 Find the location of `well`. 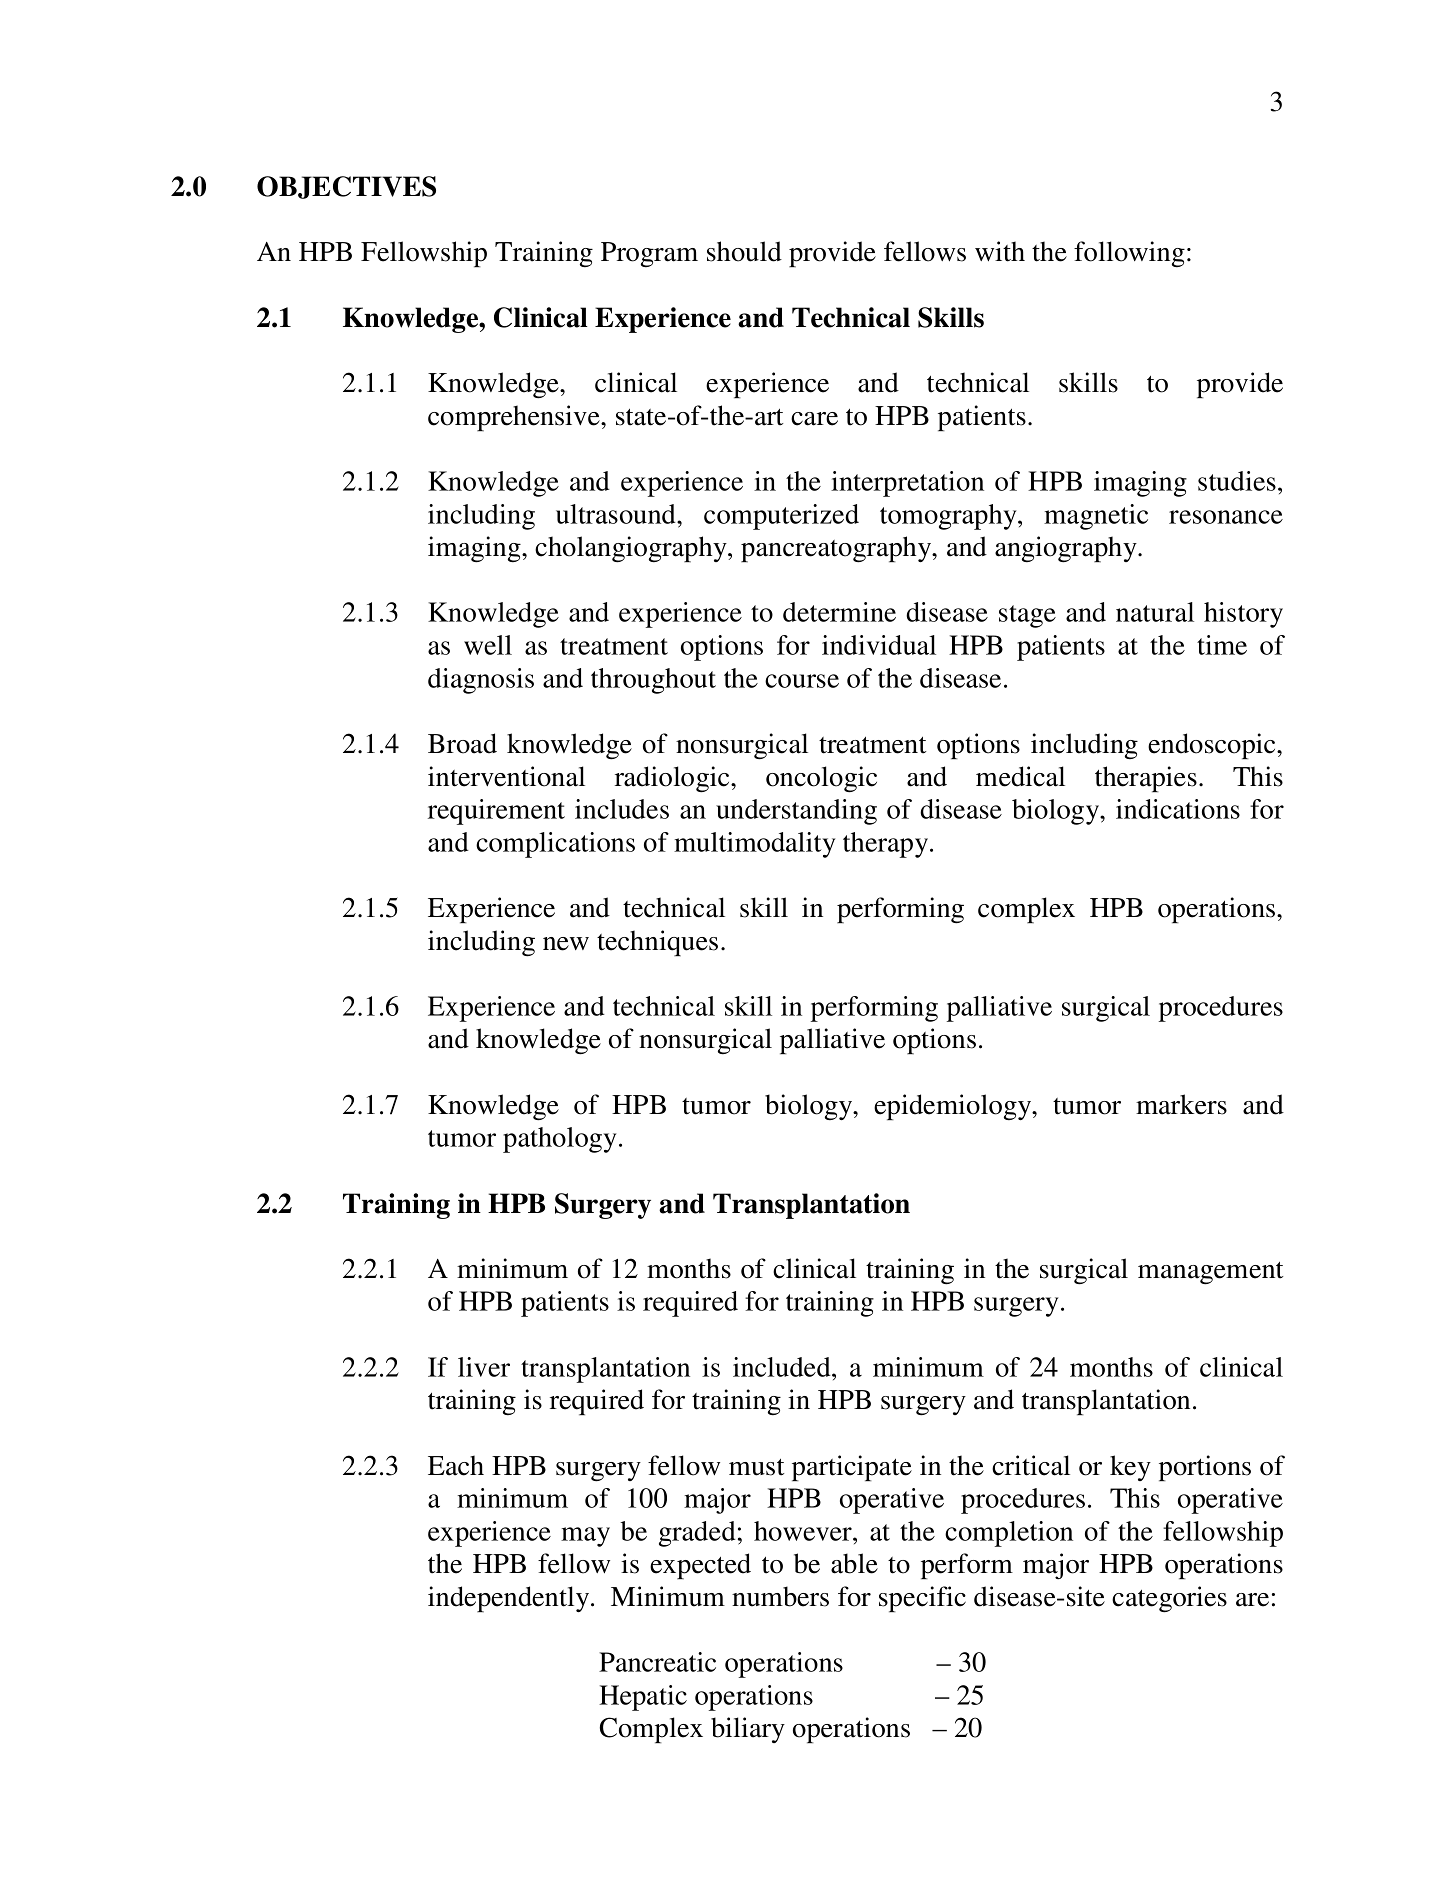

well is located at coordinates (488, 645).
